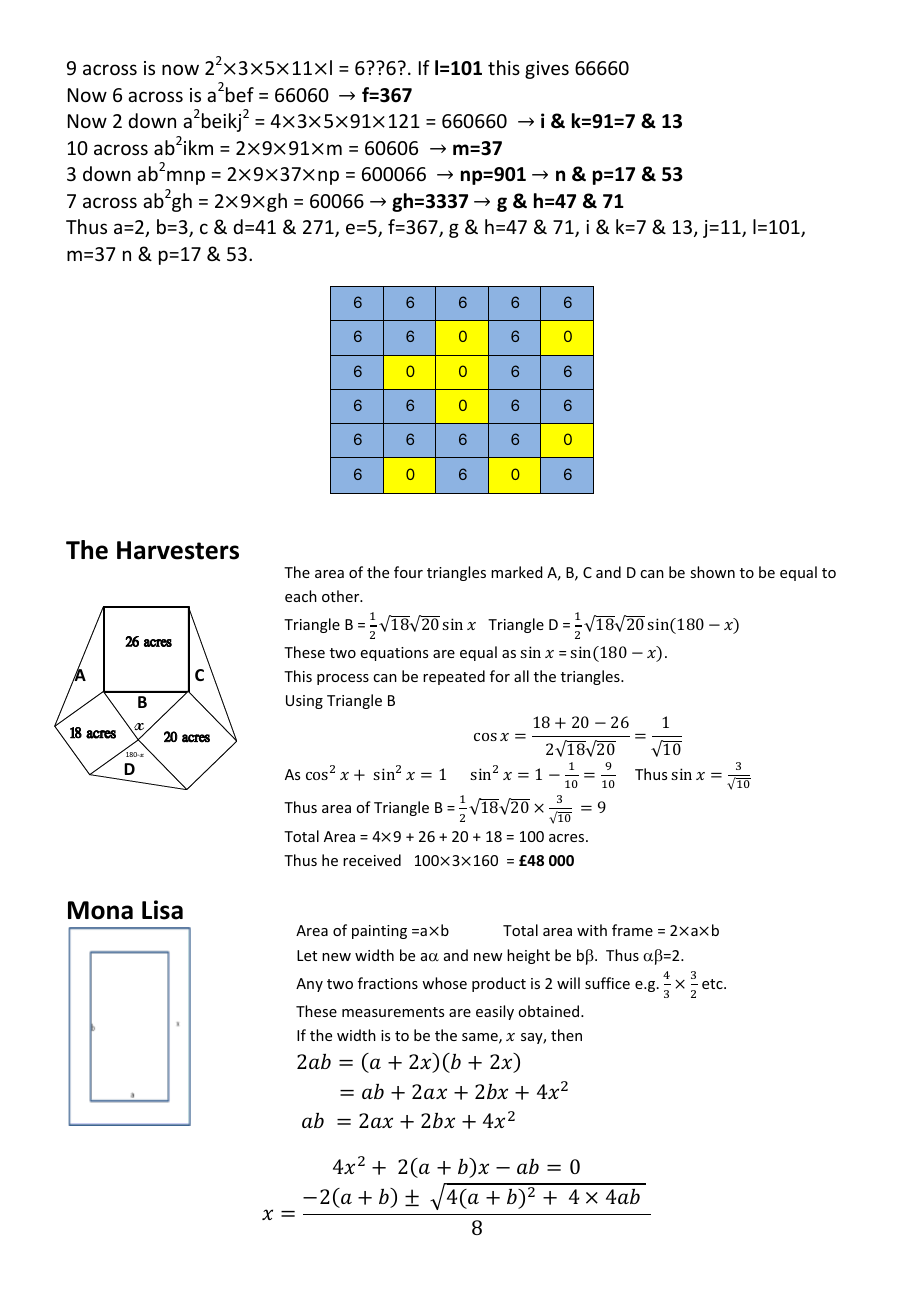 The width and height of the screenshot is (924, 1308). Describe the element at coordinates (547, 70) in the screenshot. I see `gives` at that location.
